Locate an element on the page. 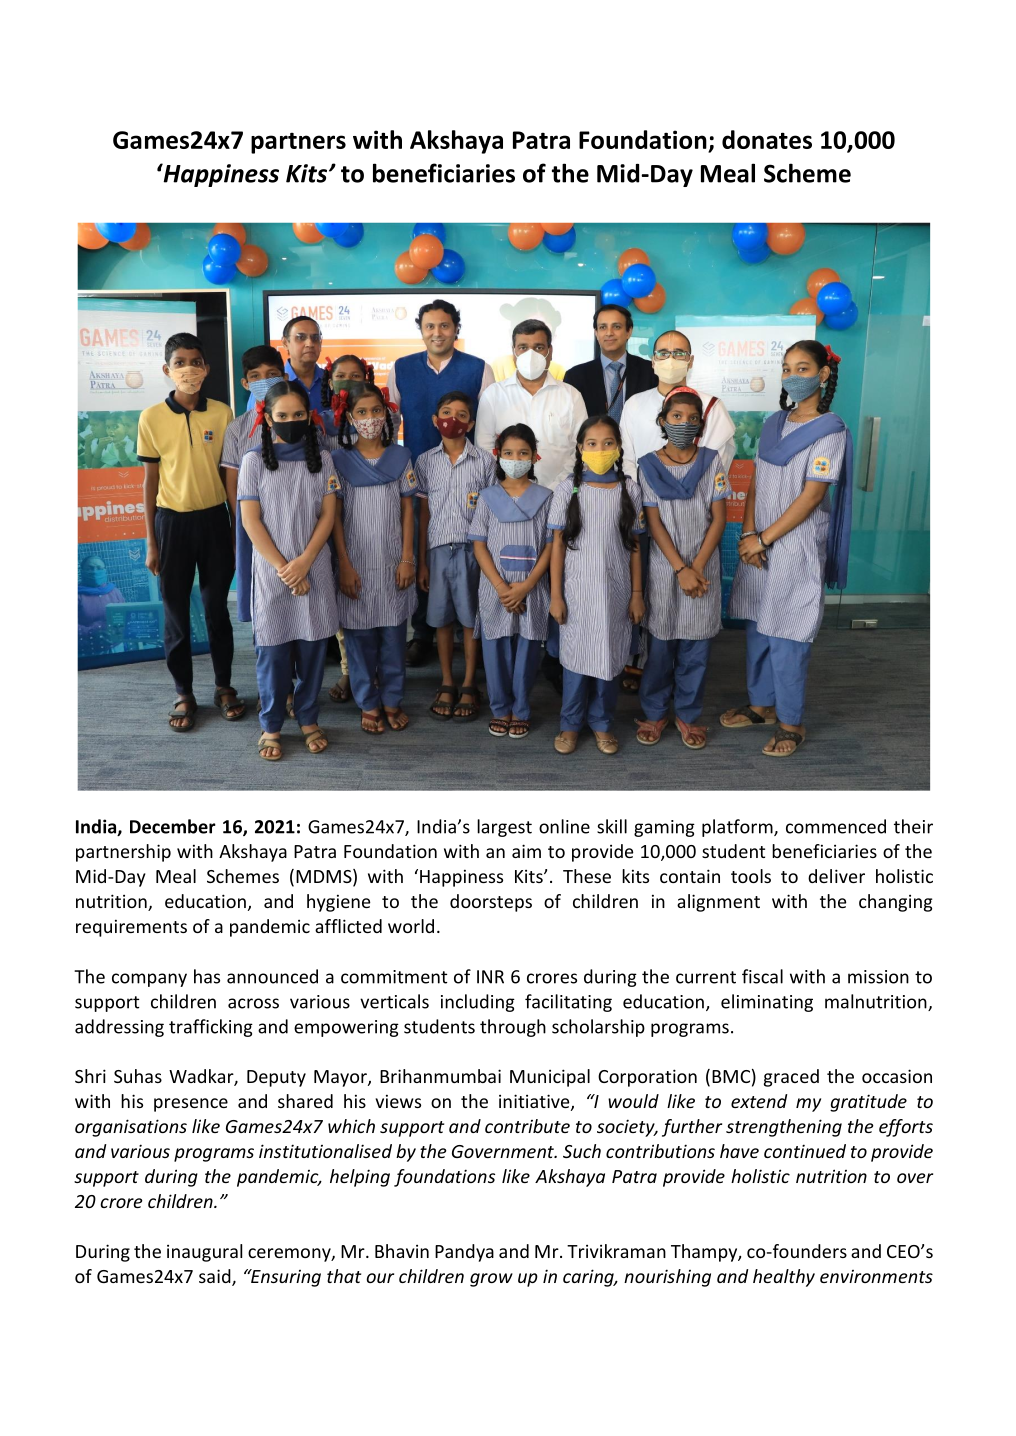 The image size is (1016, 1436). online is located at coordinates (564, 826).
